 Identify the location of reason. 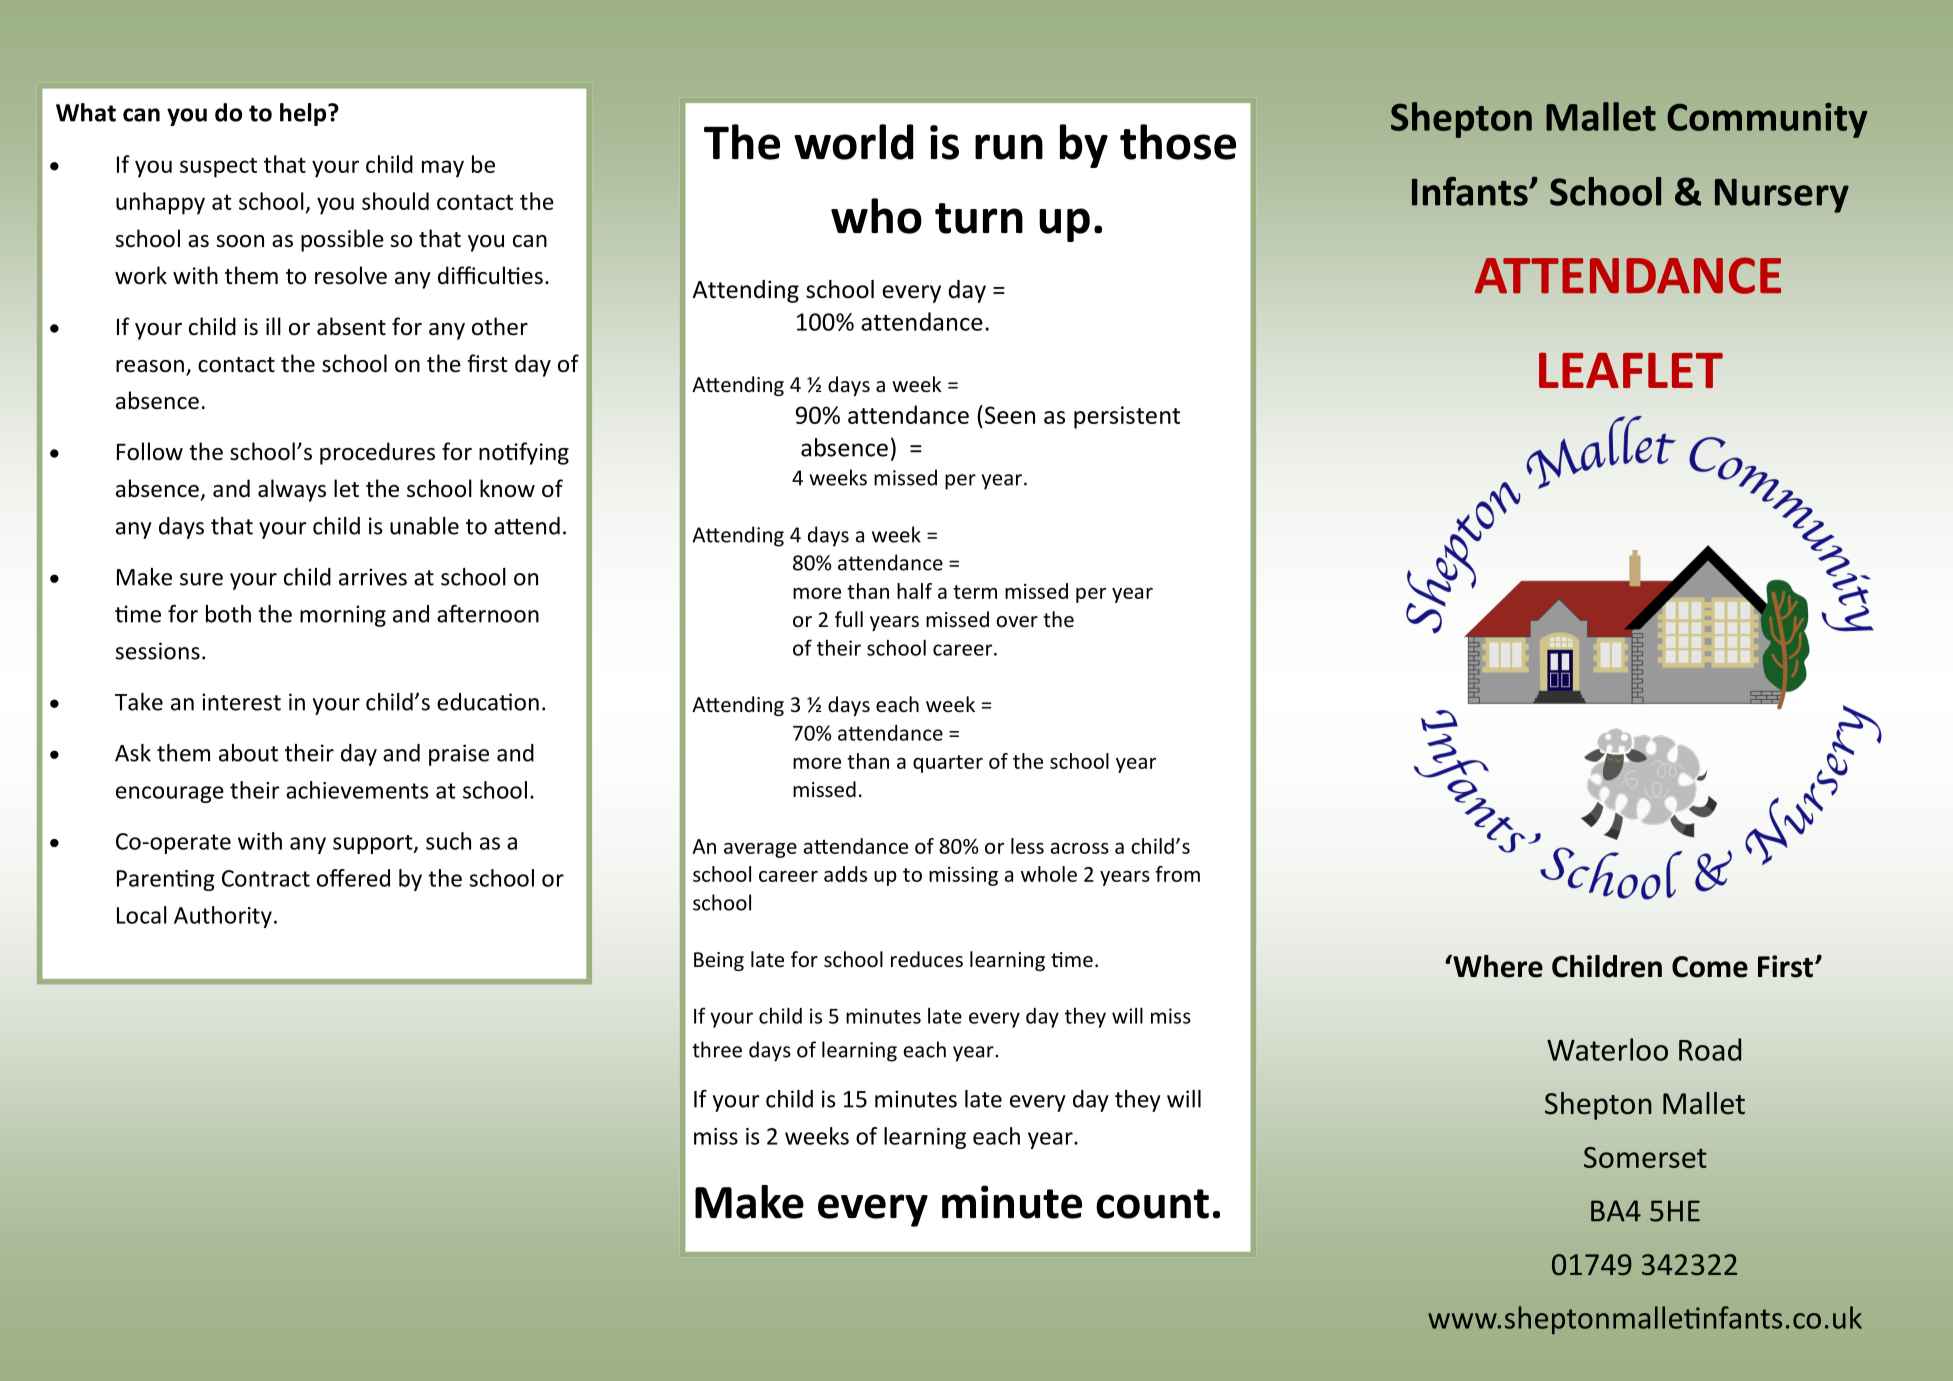
(150, 366).
